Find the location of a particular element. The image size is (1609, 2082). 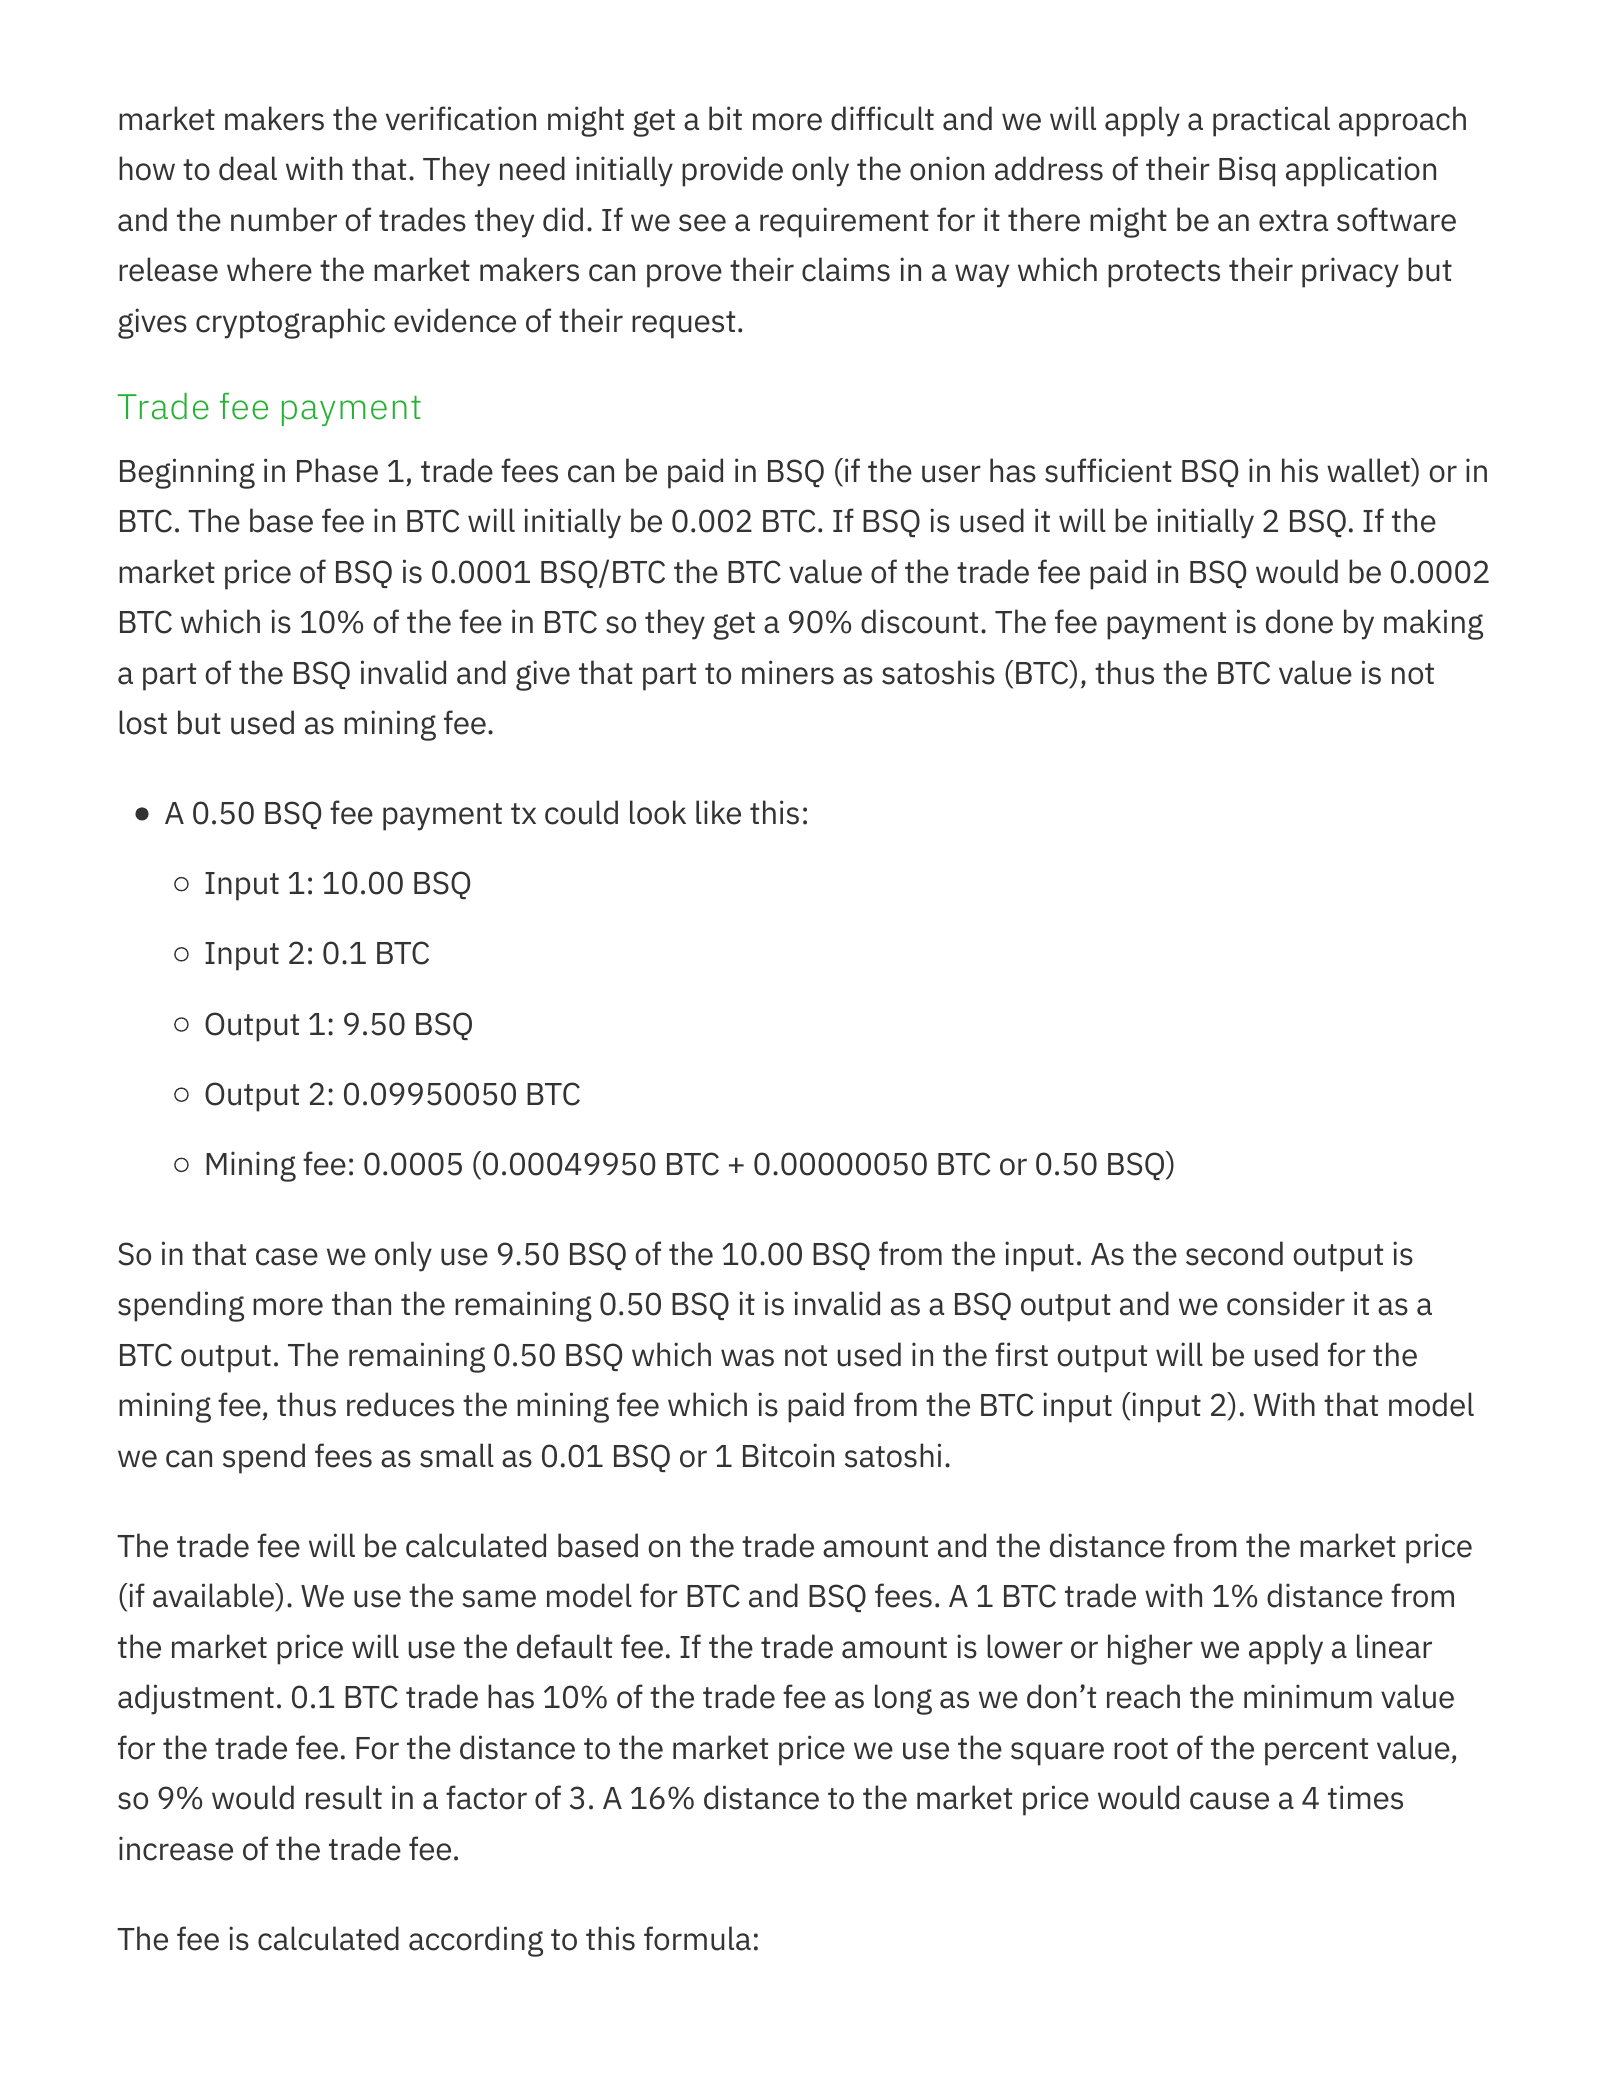

cause is located at coordinates (1229, 1801).
